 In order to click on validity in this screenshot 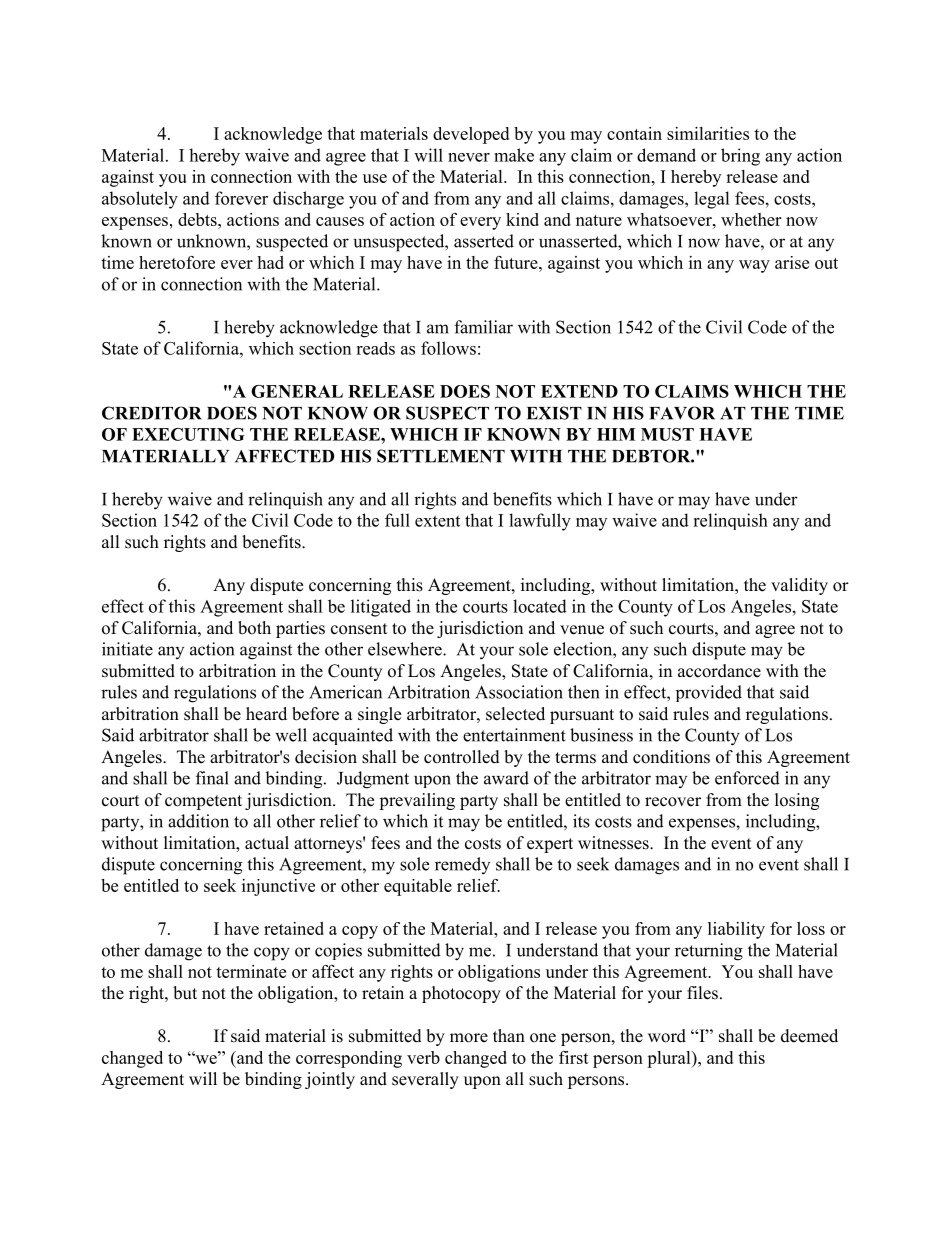, I will do `click(799, 586)`.
